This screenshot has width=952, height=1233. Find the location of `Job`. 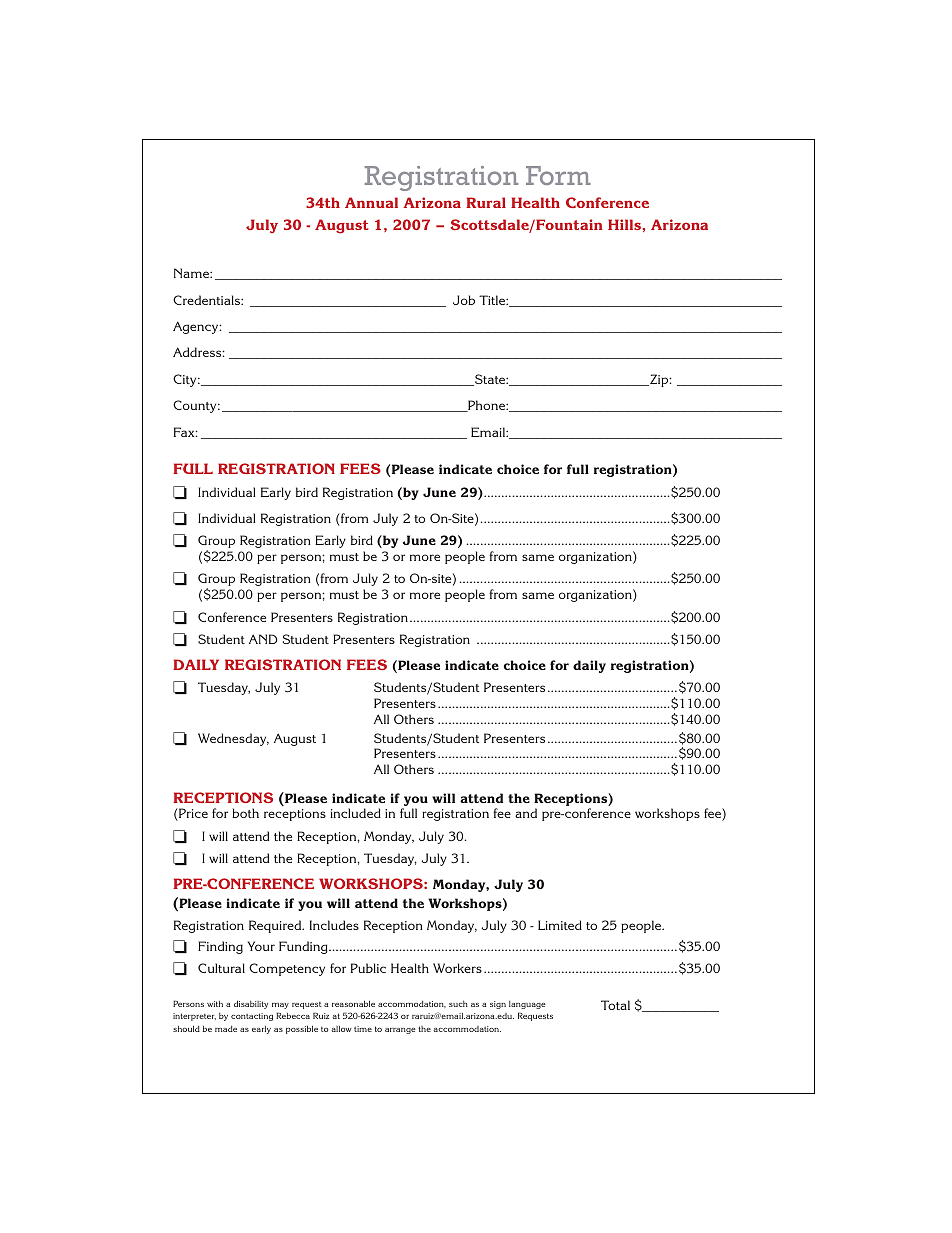

Job is located at coordinates (464, 300).
